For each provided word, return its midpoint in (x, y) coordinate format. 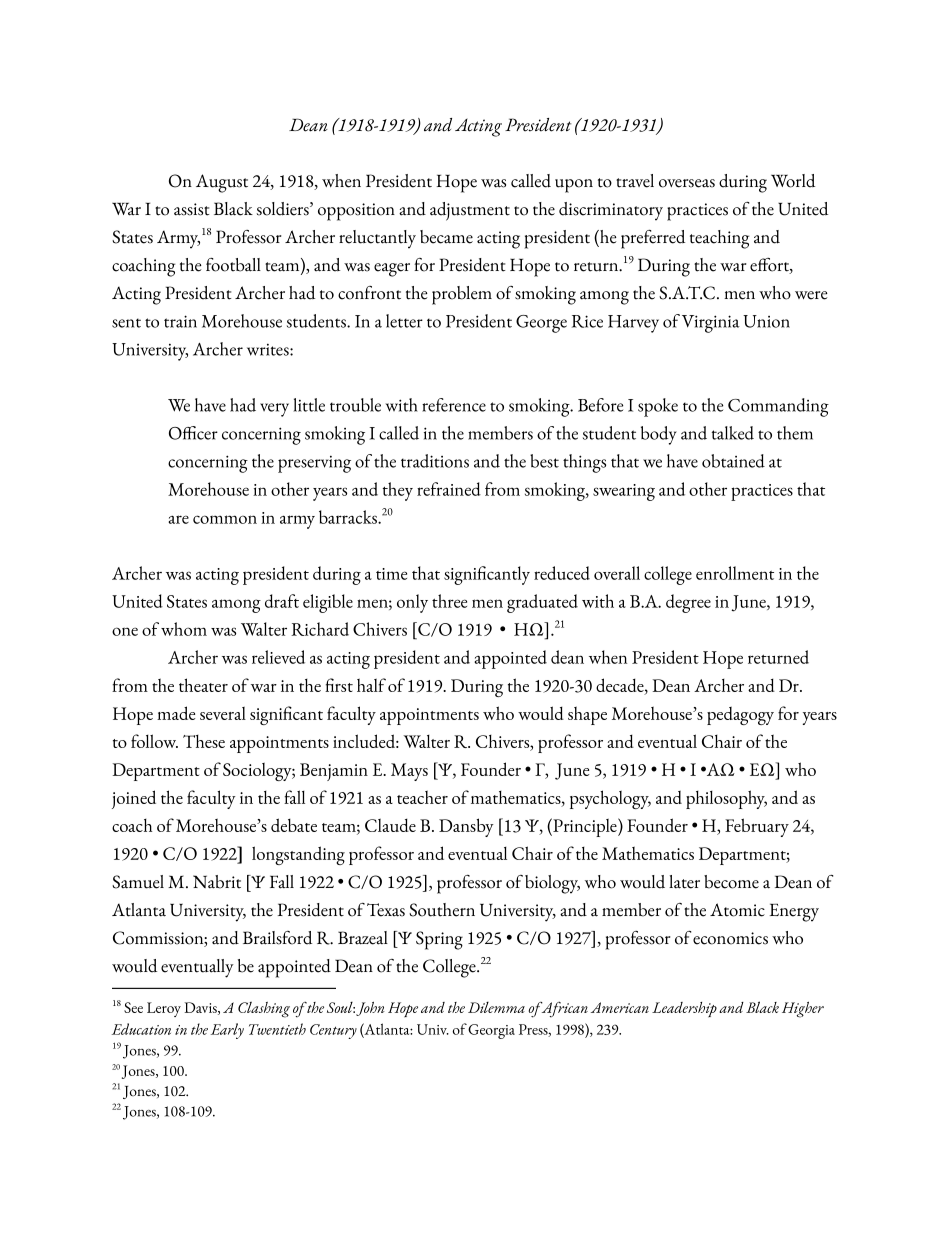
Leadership (684, 1009)
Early (227, 1031)
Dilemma (496, 1007)
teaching (719, 239)
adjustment (470, 211)
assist (192, 209)
